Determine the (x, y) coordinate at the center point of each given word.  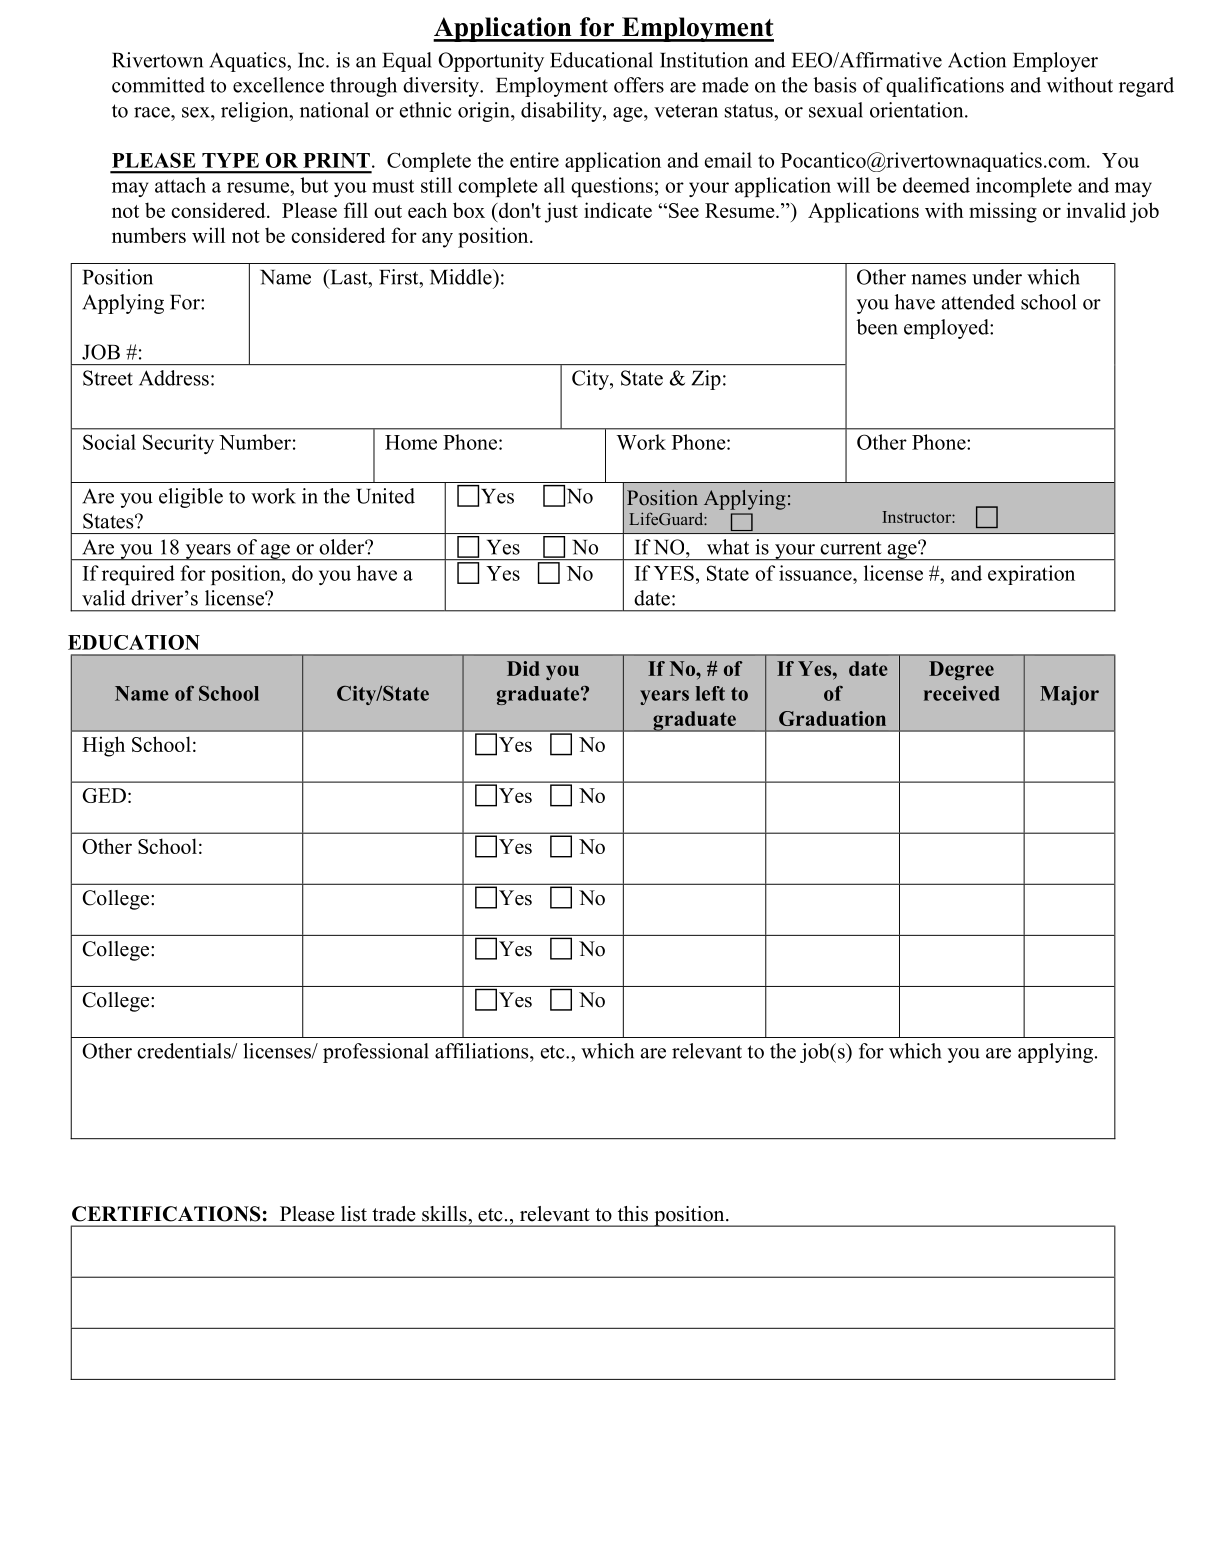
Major (1069, 695)
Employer (1055, 62)
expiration (1031, 575)
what (728, 547)
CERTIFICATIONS (166, 1214)
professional (376, 1053)
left (710, 693)
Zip (706, 380)
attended (978, 302)
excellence (278, 85)
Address (174, 378)
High (103, 746)
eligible (191, 498)
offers (639, 85)
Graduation (832, 718)
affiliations (483, 1051)
